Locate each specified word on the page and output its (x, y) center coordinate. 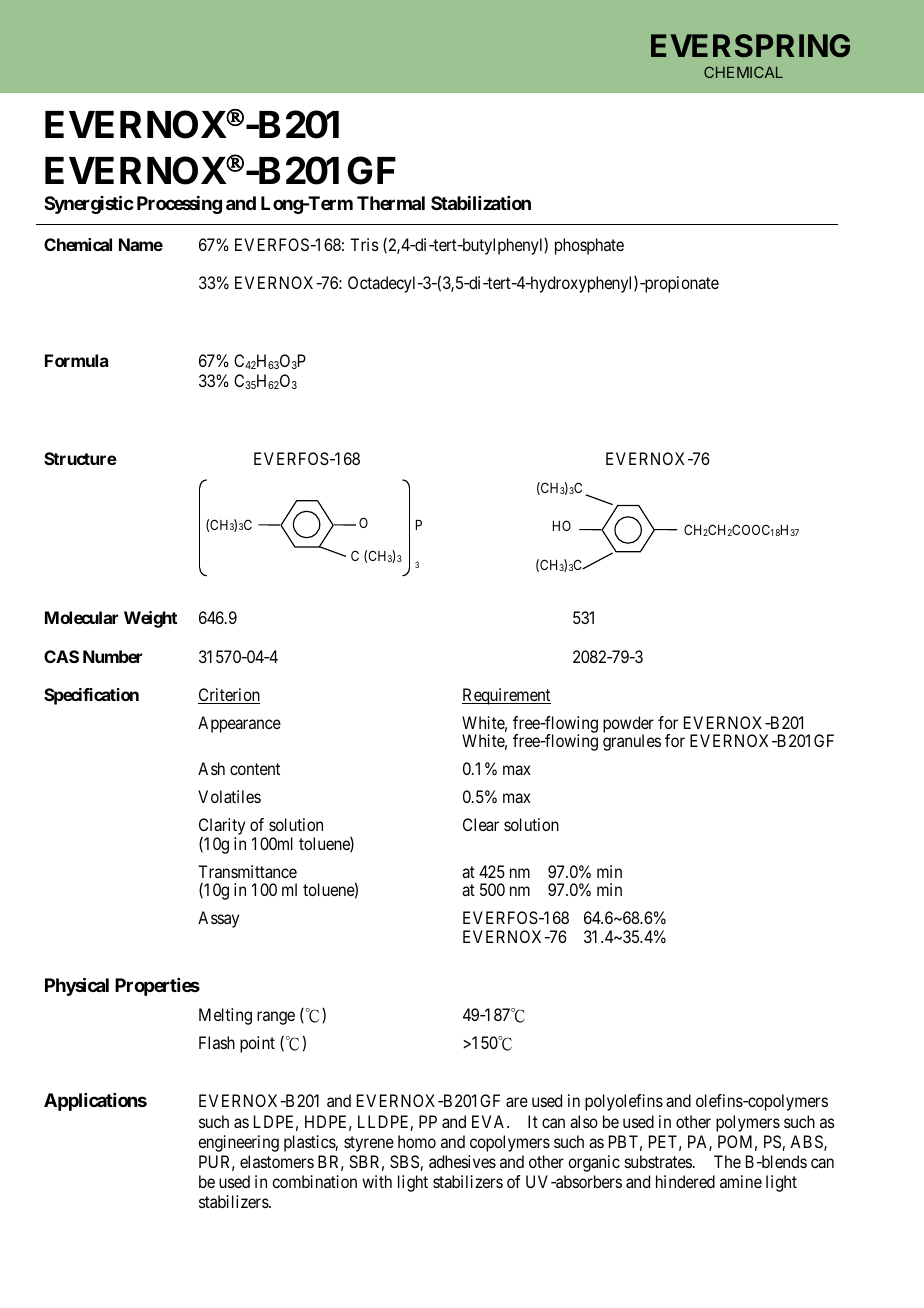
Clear (481, 824)
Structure (80, 458)
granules (632, 742)
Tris (364, 244)
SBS (405, 1163)
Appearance (239, 724)
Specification (91, 696)
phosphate (589, 246)
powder (628, 725)
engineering (238, 1143)
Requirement (506, 696)
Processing (179, 205)
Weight (150, 619)
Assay (218, 919)
